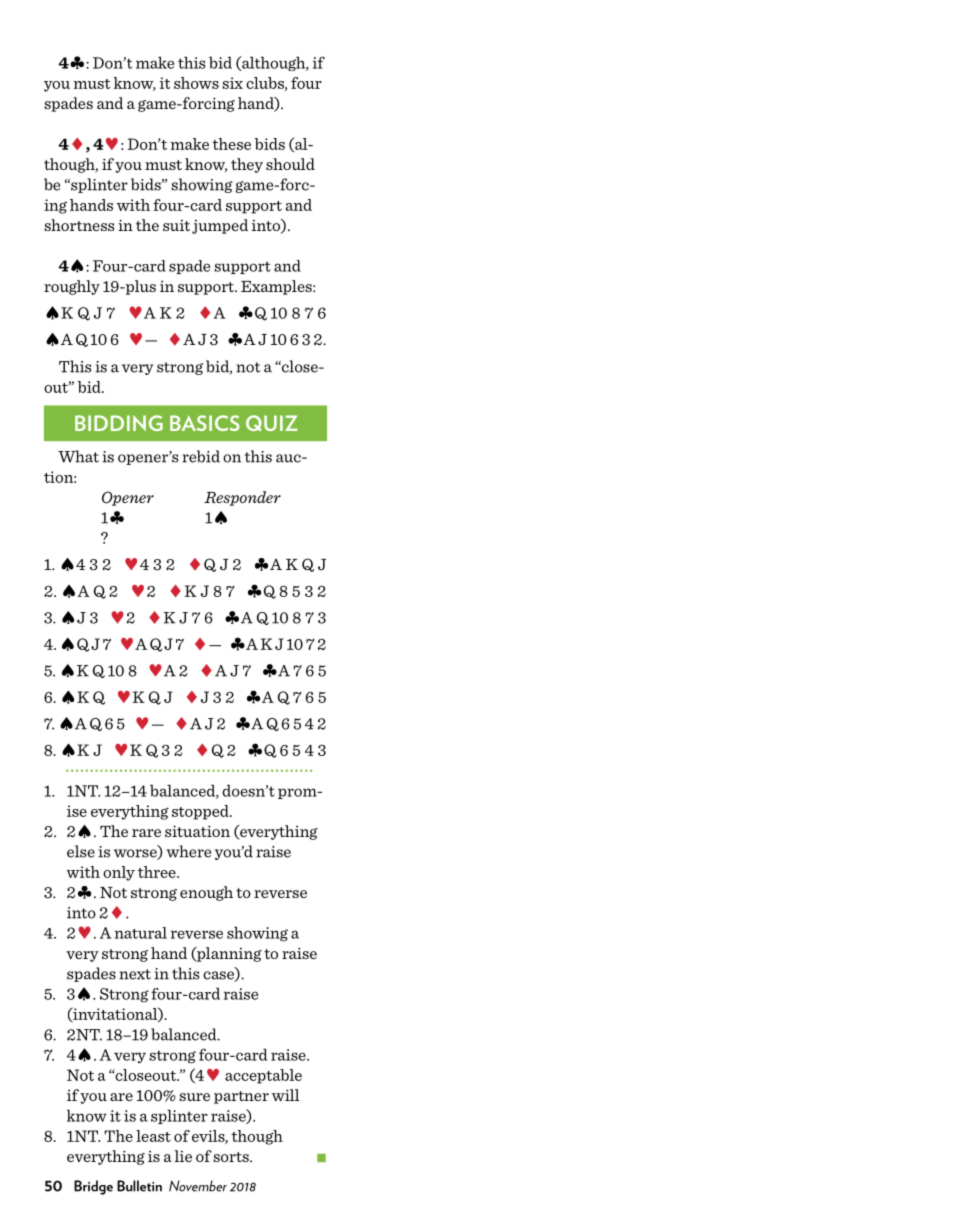 The image size is (980, 1229). I want to click on lie, so click(183, 1156).
